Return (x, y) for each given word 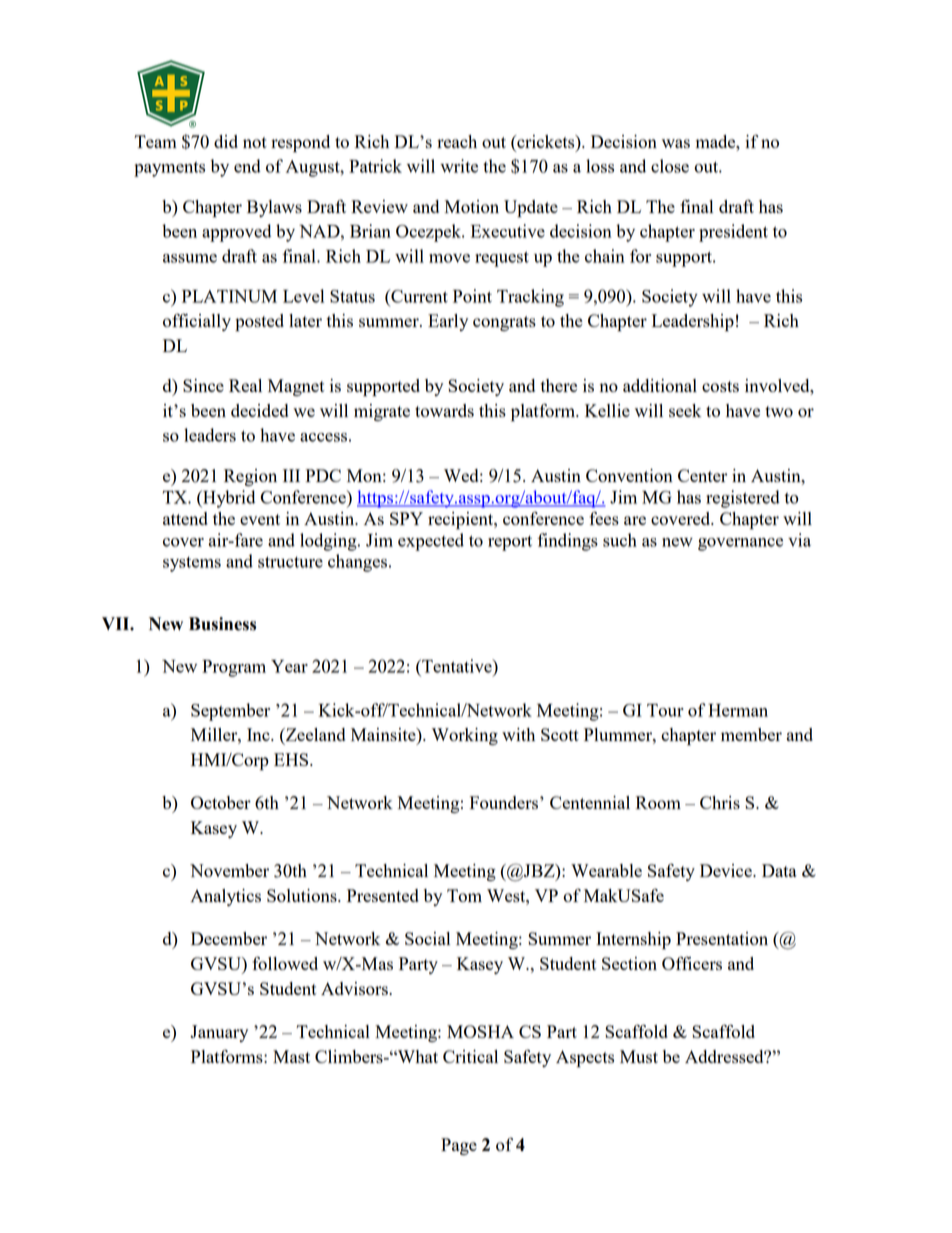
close (670, 166)
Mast (291, 1056)
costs (720, 386)
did (226, 141)
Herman (738, 710)
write (459, 166)
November (229, 870)
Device (727, 870)
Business (222, 624)
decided (259, 410)
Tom (464, 895)
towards (444, 410)
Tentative (457, 666)
